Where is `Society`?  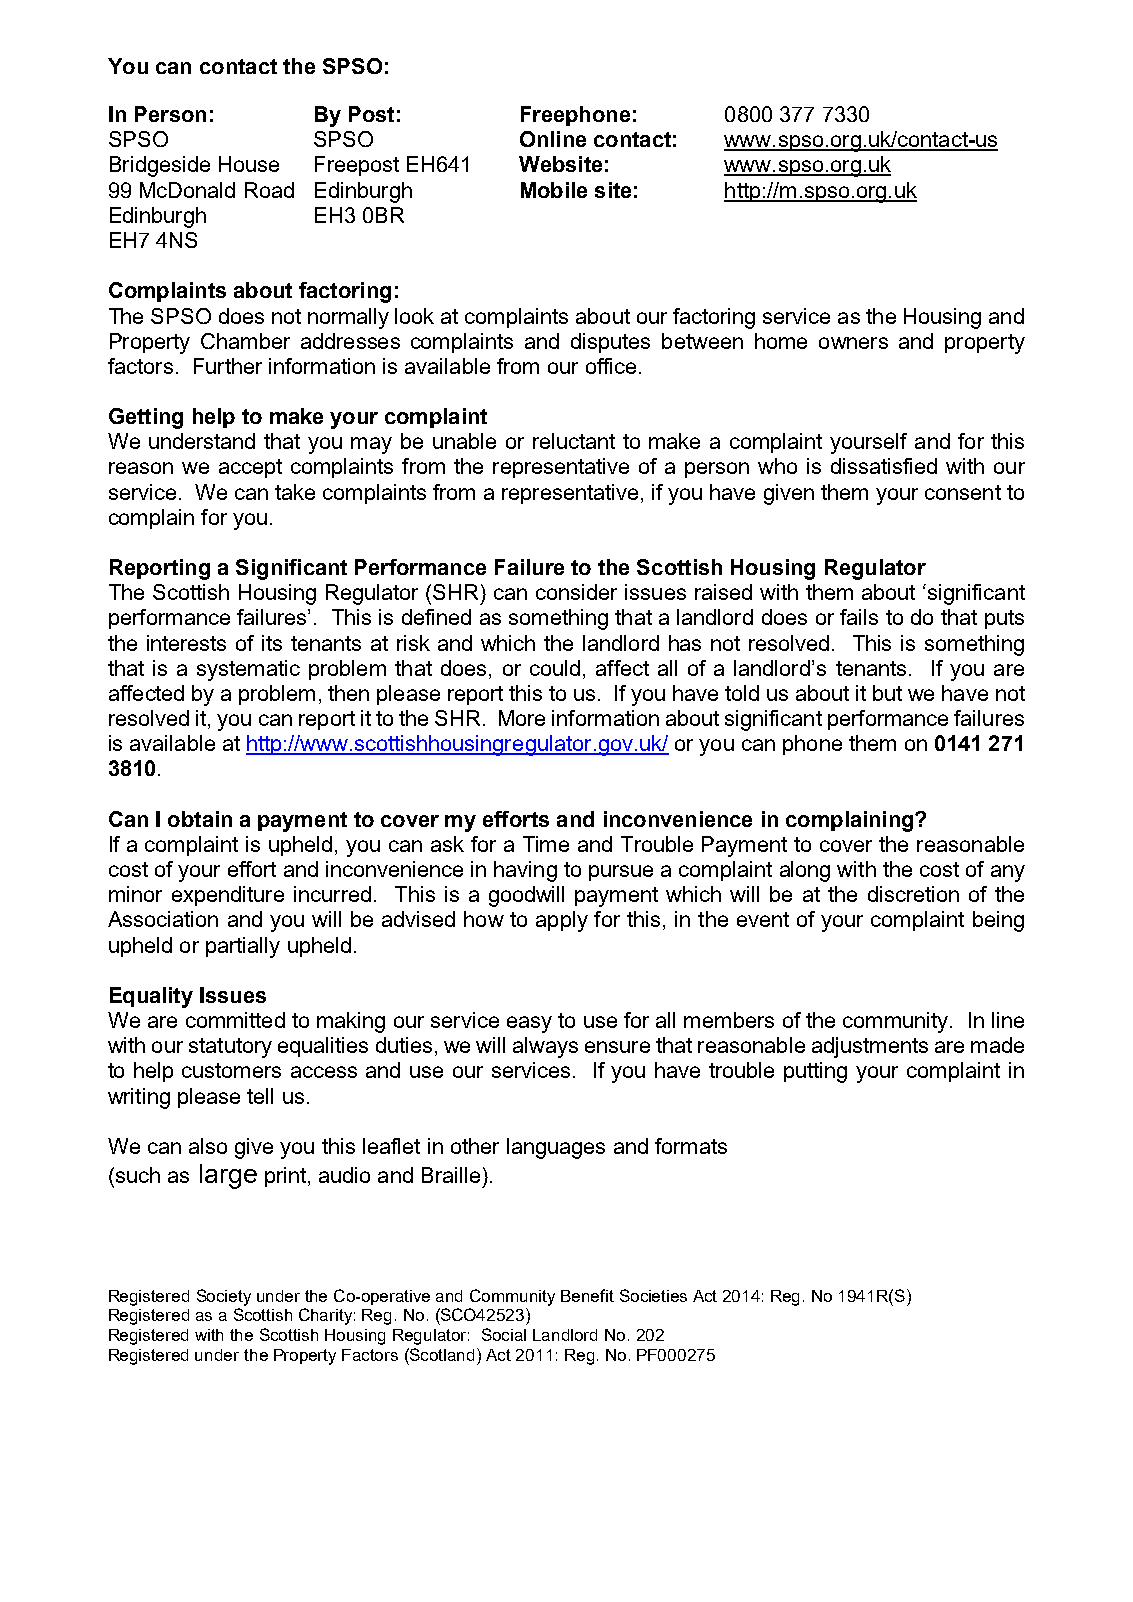 Society is located at coordinates (224, 1297).
